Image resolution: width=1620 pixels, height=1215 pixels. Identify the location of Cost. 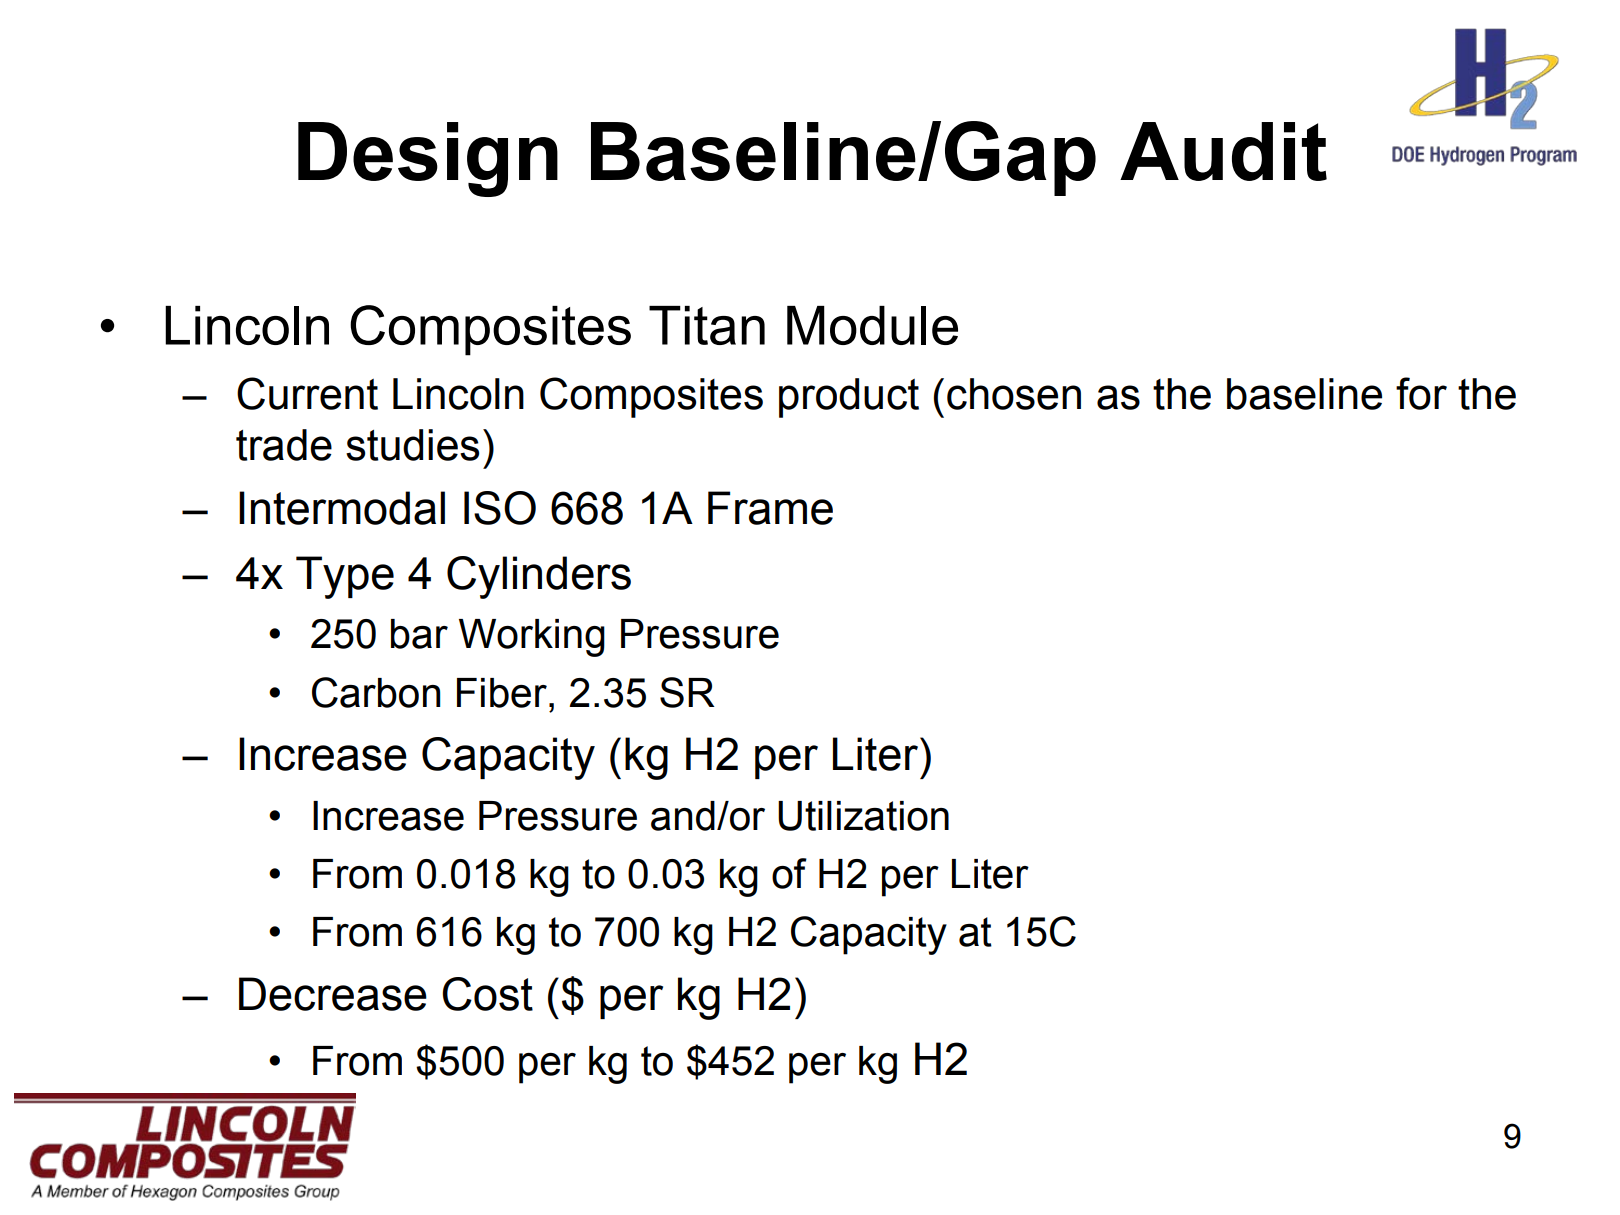
(487, 994).
